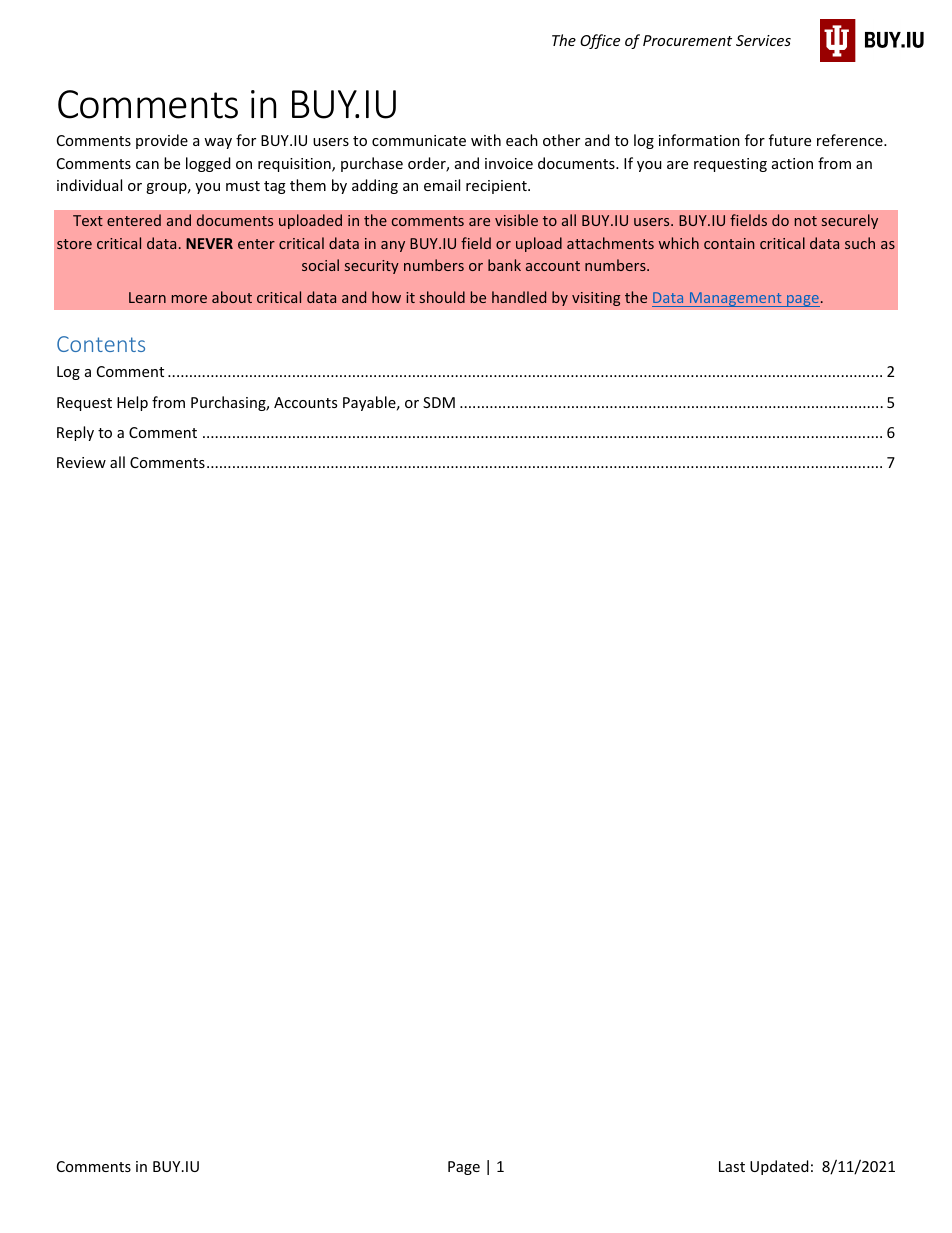 The image size is (952, 1233). What do you see at coordinates (486, 140) in the screenshot?
I see `with` at bounding box center [486, 140].
